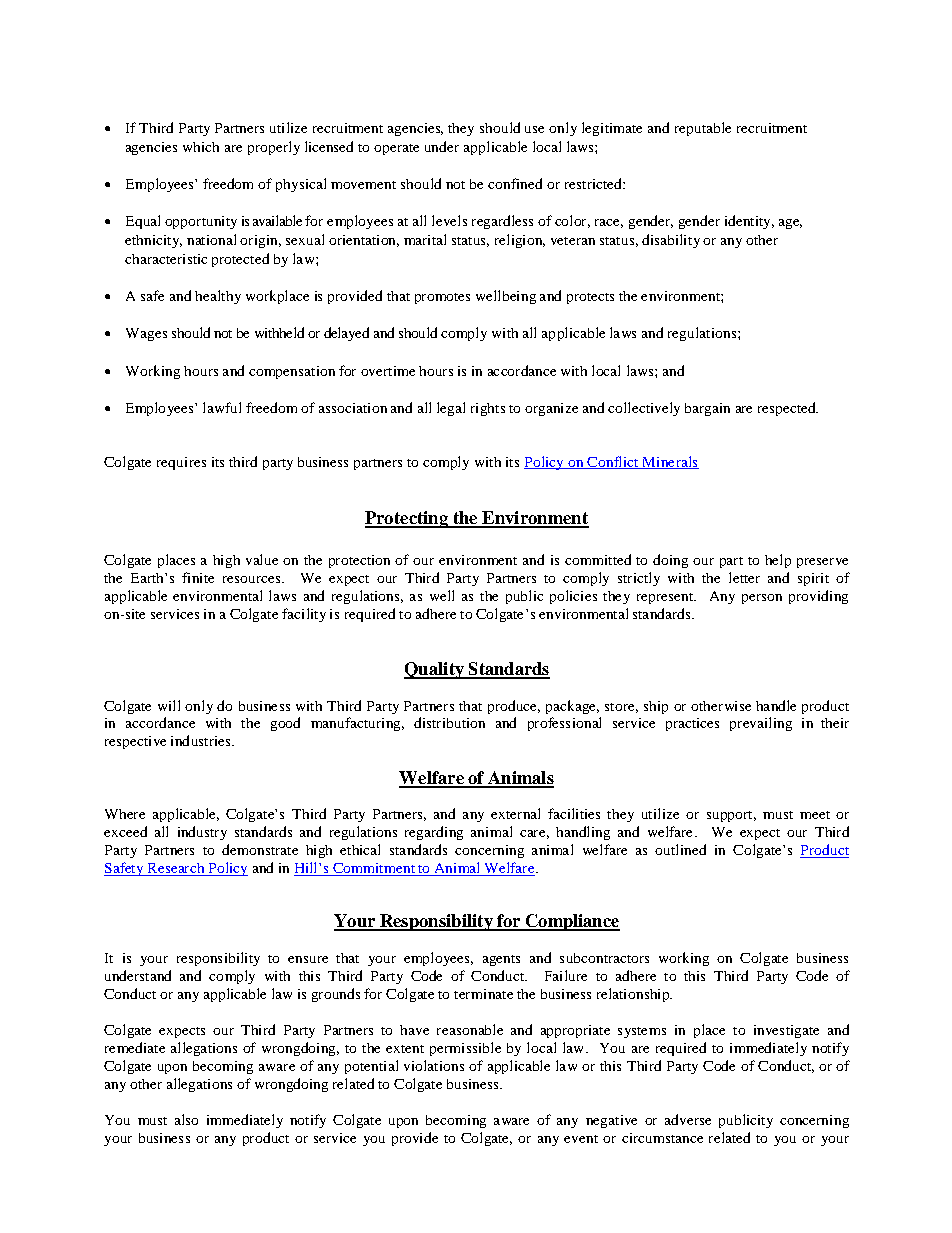 The image size is (952, 1233). What do you see at coordinates (488, 409) in the screenshot?
I see `rights` at bounding box center [488, 409].
